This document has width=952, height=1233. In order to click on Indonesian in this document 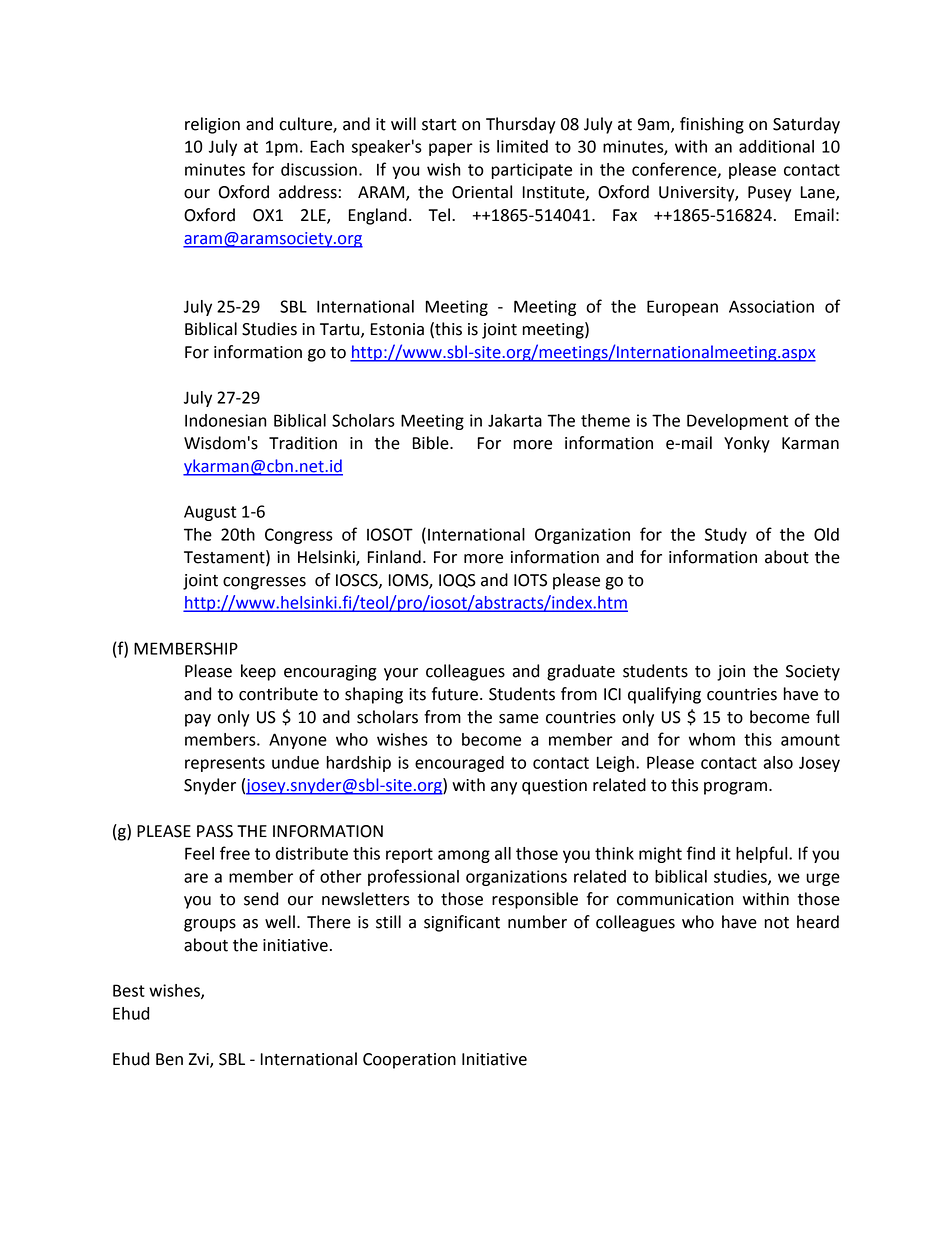, I will do `click(226, 420)`.
